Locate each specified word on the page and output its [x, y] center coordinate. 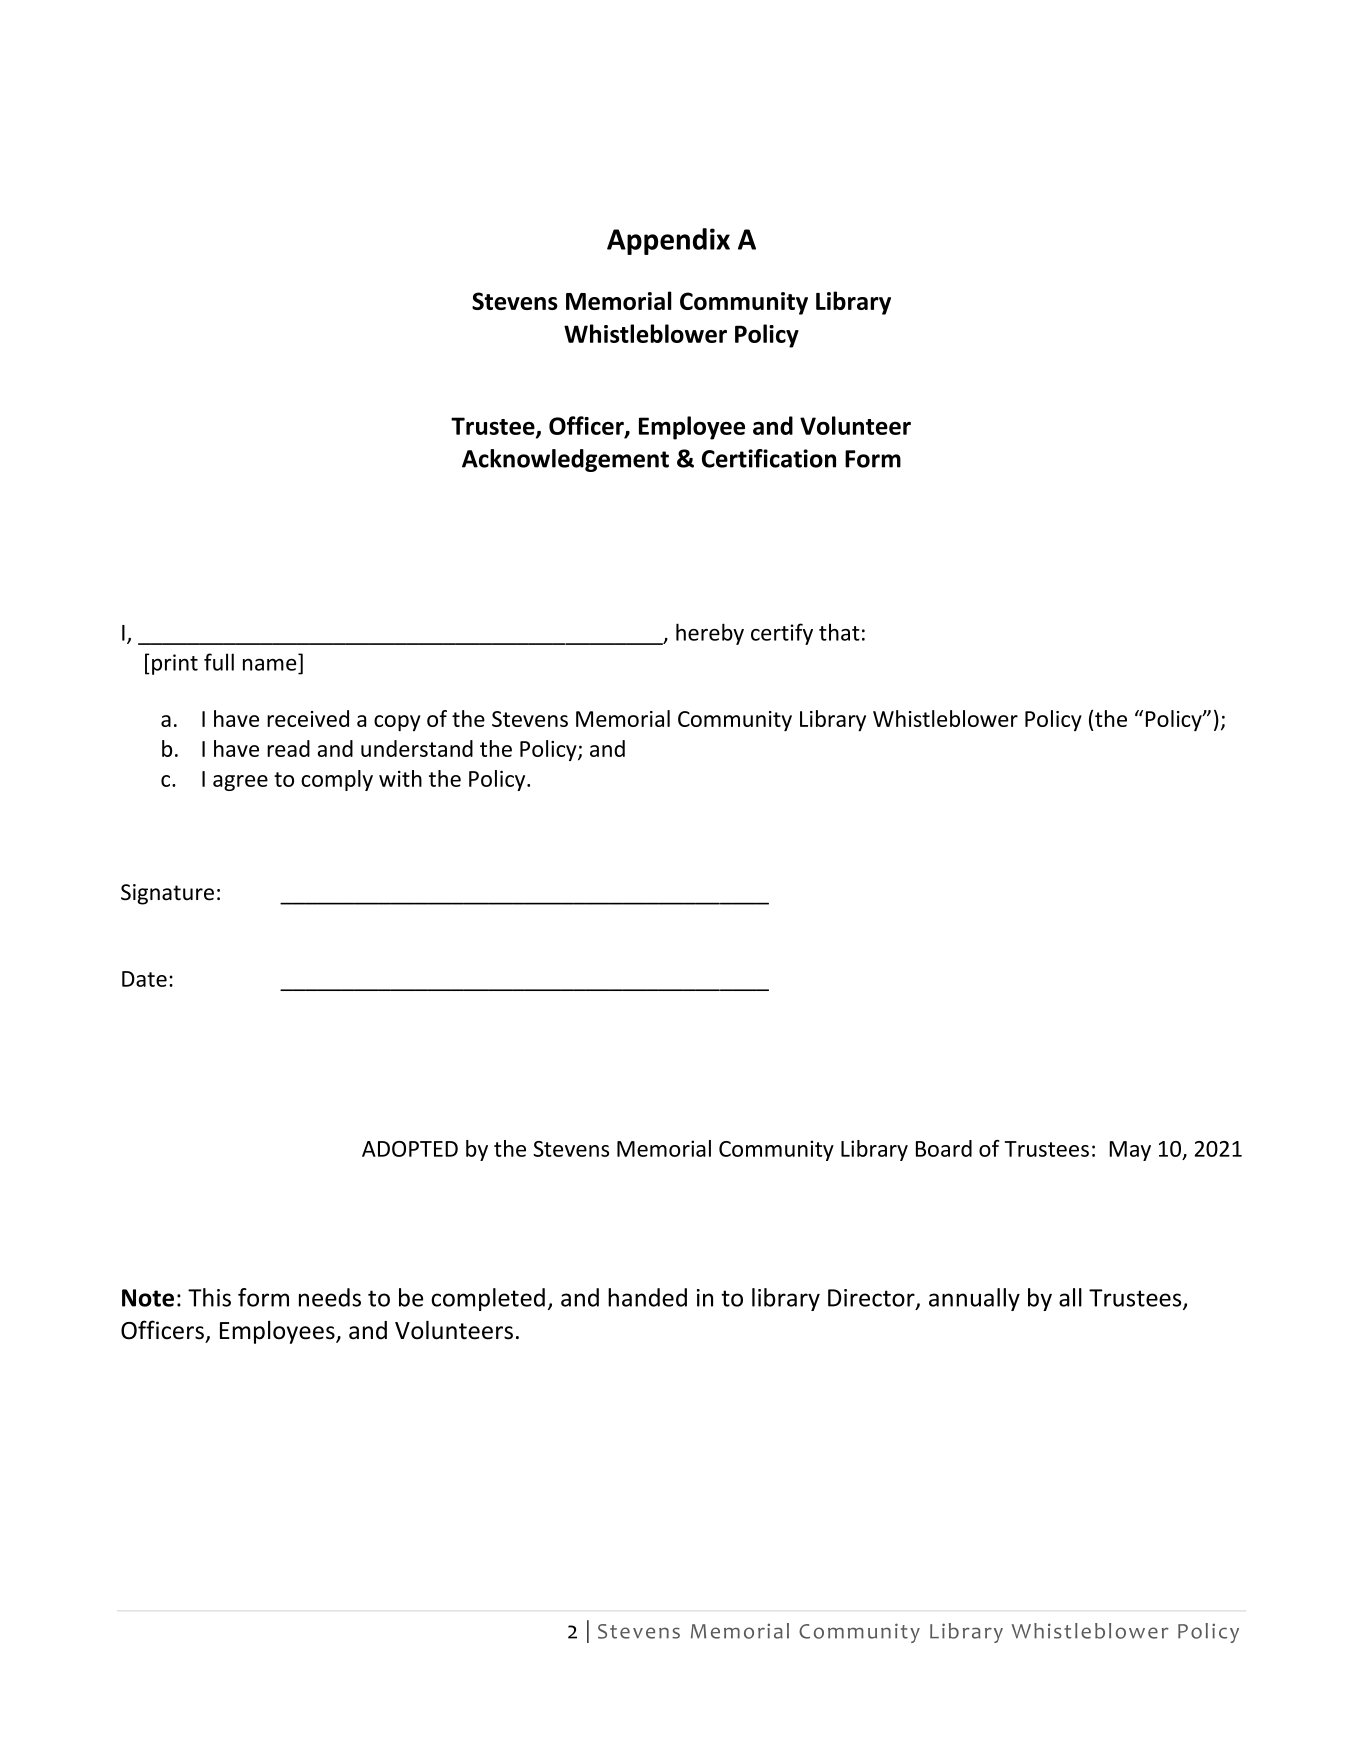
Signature [167, 894]
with [400, 778]
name [270, 664]
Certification [769, 458]
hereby [710, 634]
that [839, 632]
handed [647, 1297]
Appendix [668, 241]
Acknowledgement [565, 460]
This [209, 1297]
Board [944, 1148]
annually [974, 1299]
